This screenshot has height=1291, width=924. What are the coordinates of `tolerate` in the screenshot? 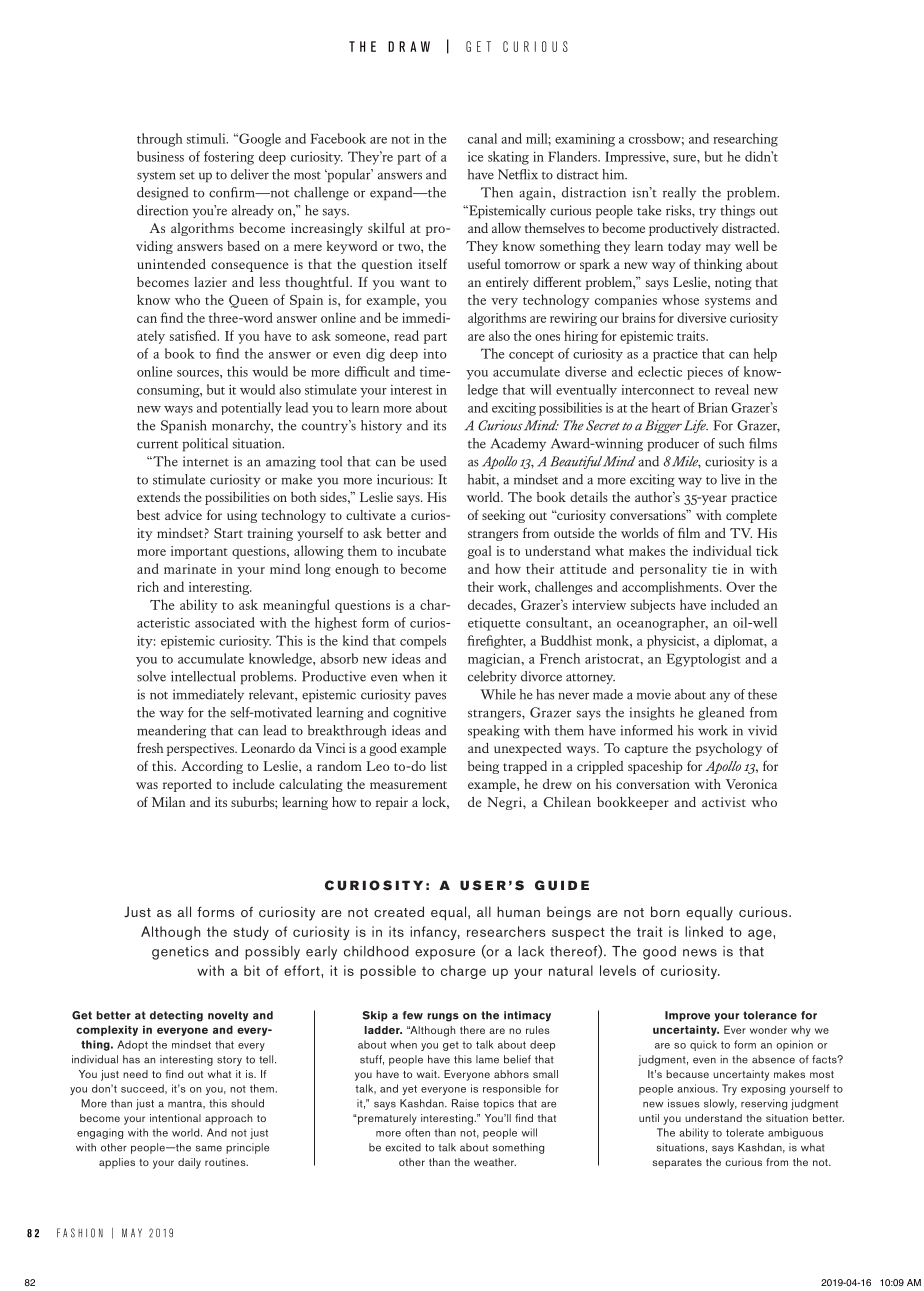 It's located at (745, 1132).
